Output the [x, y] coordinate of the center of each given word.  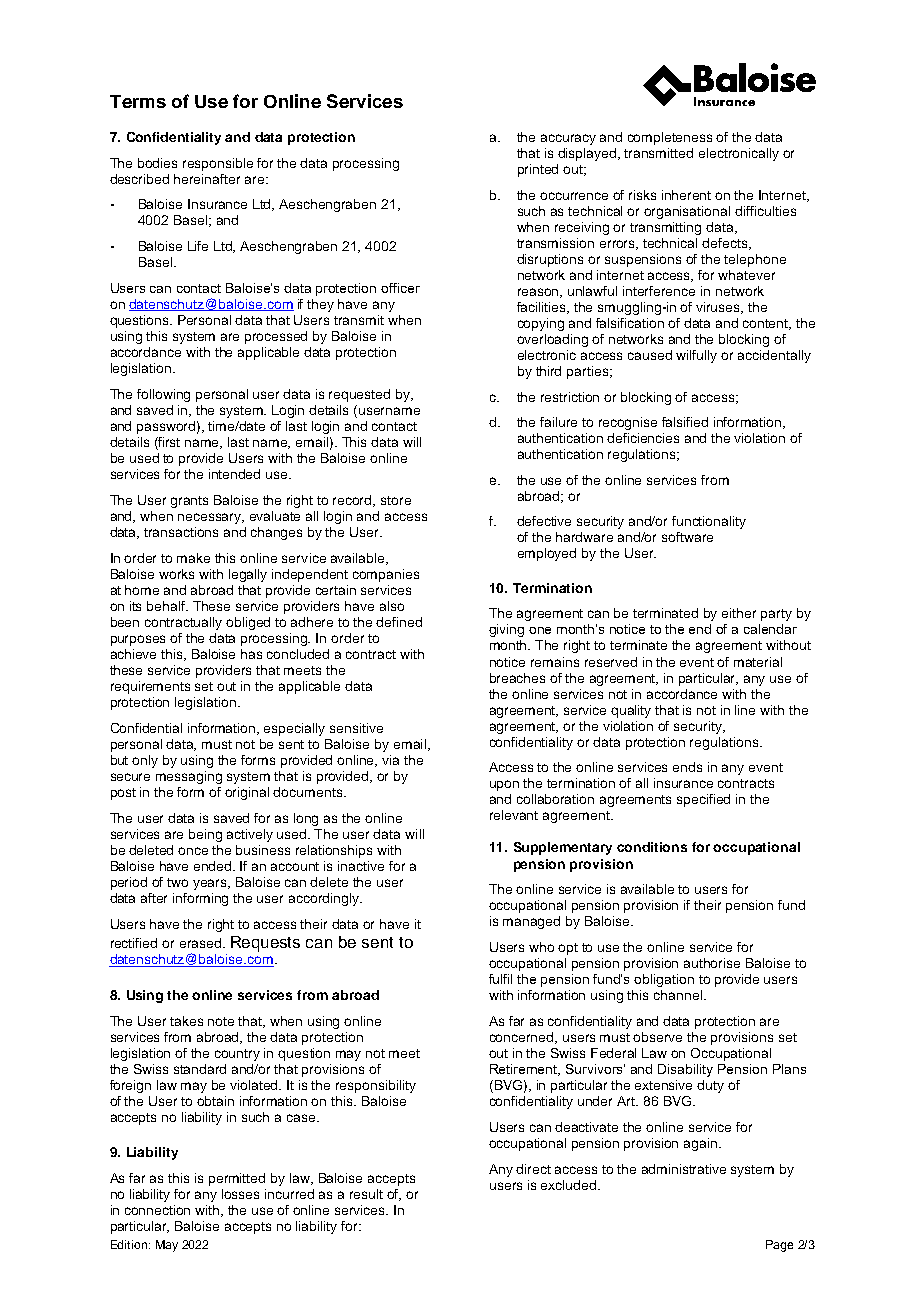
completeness [670, 138]
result [366, 1194]
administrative [684, 1169]
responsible [218, 164]
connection [157, 1210]
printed [538, 170]
